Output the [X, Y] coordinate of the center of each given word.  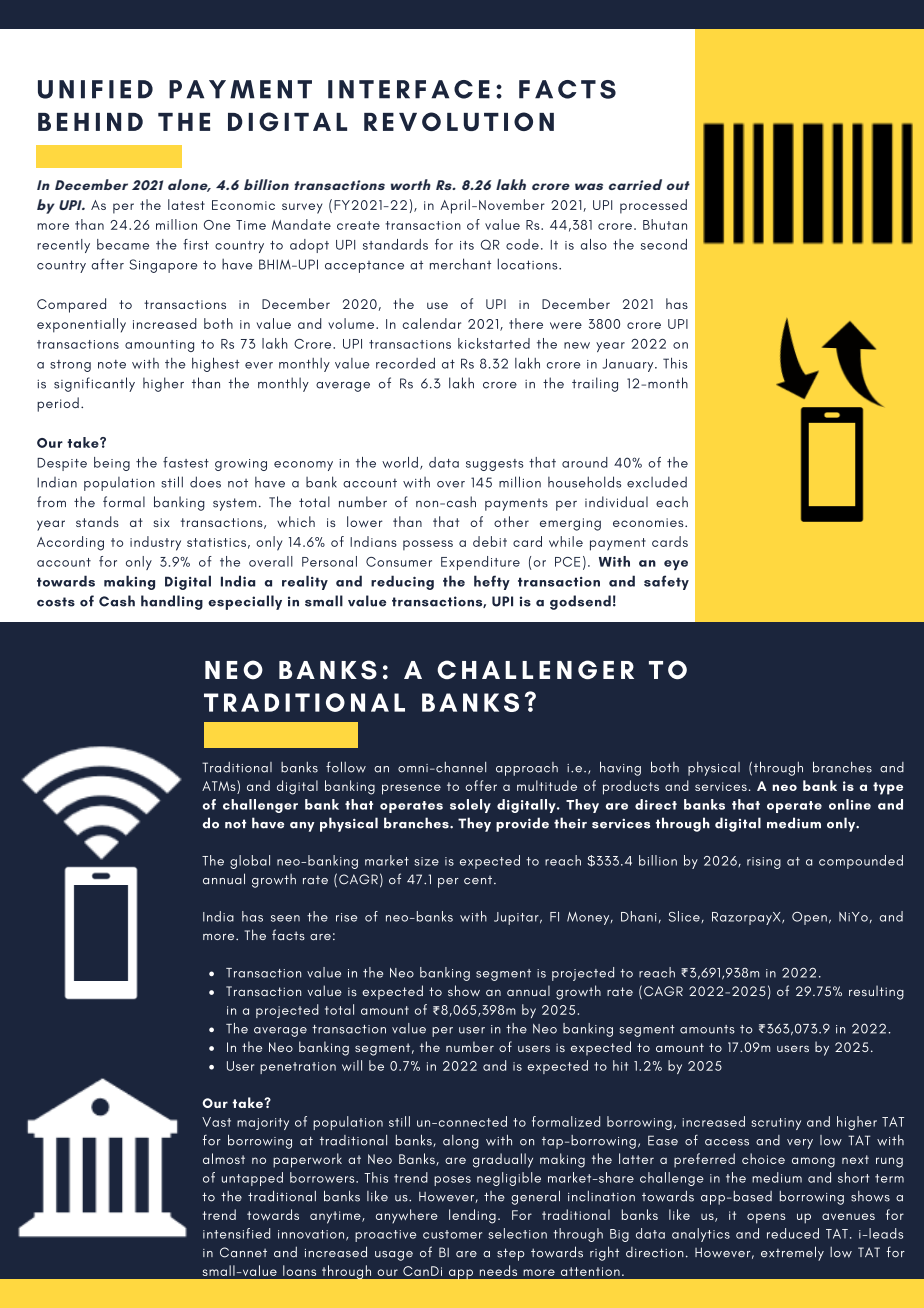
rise [346, 917]
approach [527, 769]
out [678, 185]
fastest [186, 462]
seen [285, 918]
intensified [236, 1233]
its [467, 245]
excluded [657, 482]
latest [186, 204]
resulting [876, 992]
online [850, 804]
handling [172, 602]
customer [452, 1234]
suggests [495, 465]
